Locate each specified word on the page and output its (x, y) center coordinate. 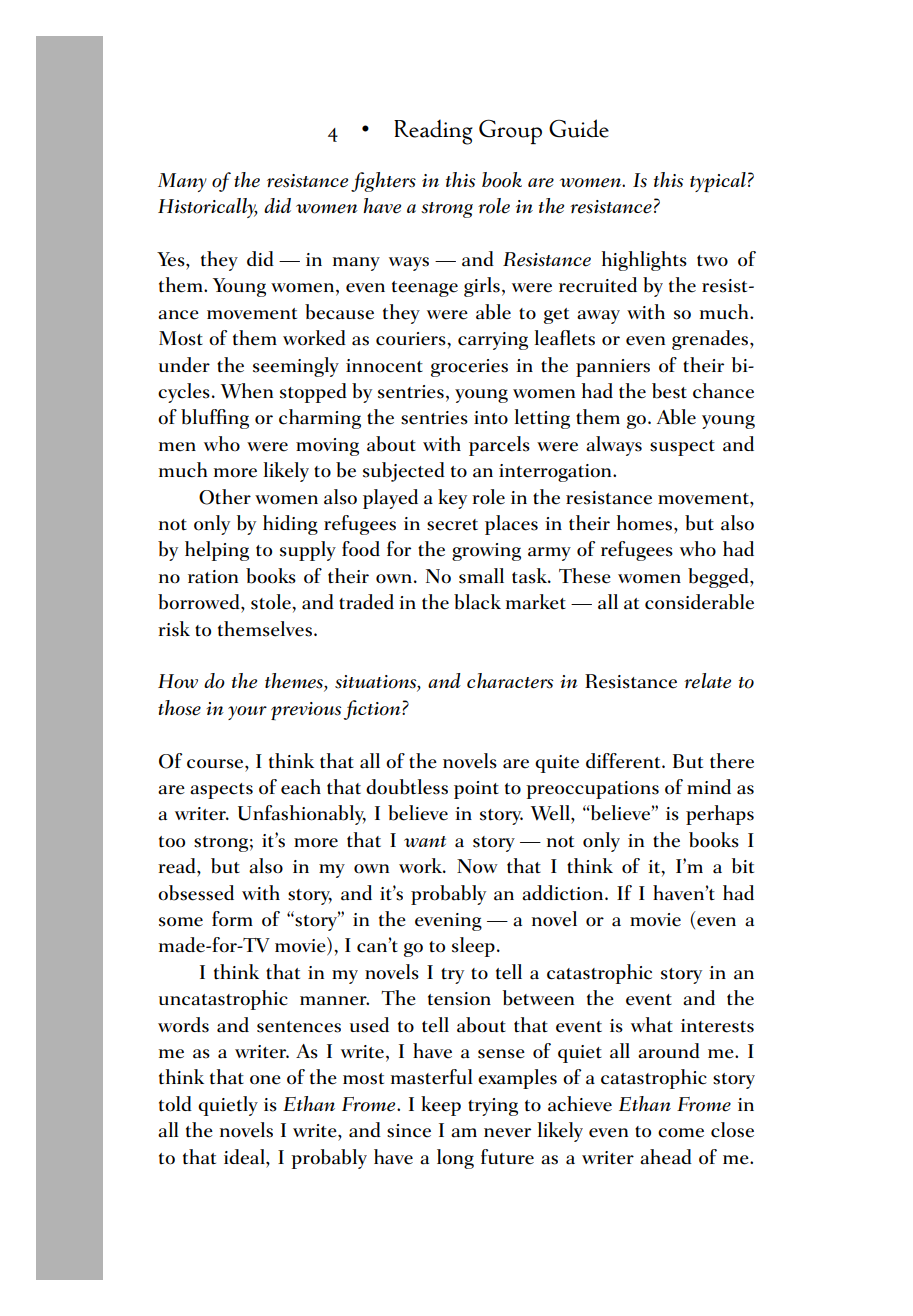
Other (225, 497)
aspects (221, 791)
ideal (245, 1157)
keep (441, 1106)
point (476, 790)
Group (510, 131)
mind (709, 786)
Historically (208, 208)
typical (718, 182)
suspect (682, 448)
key (452, 499)
